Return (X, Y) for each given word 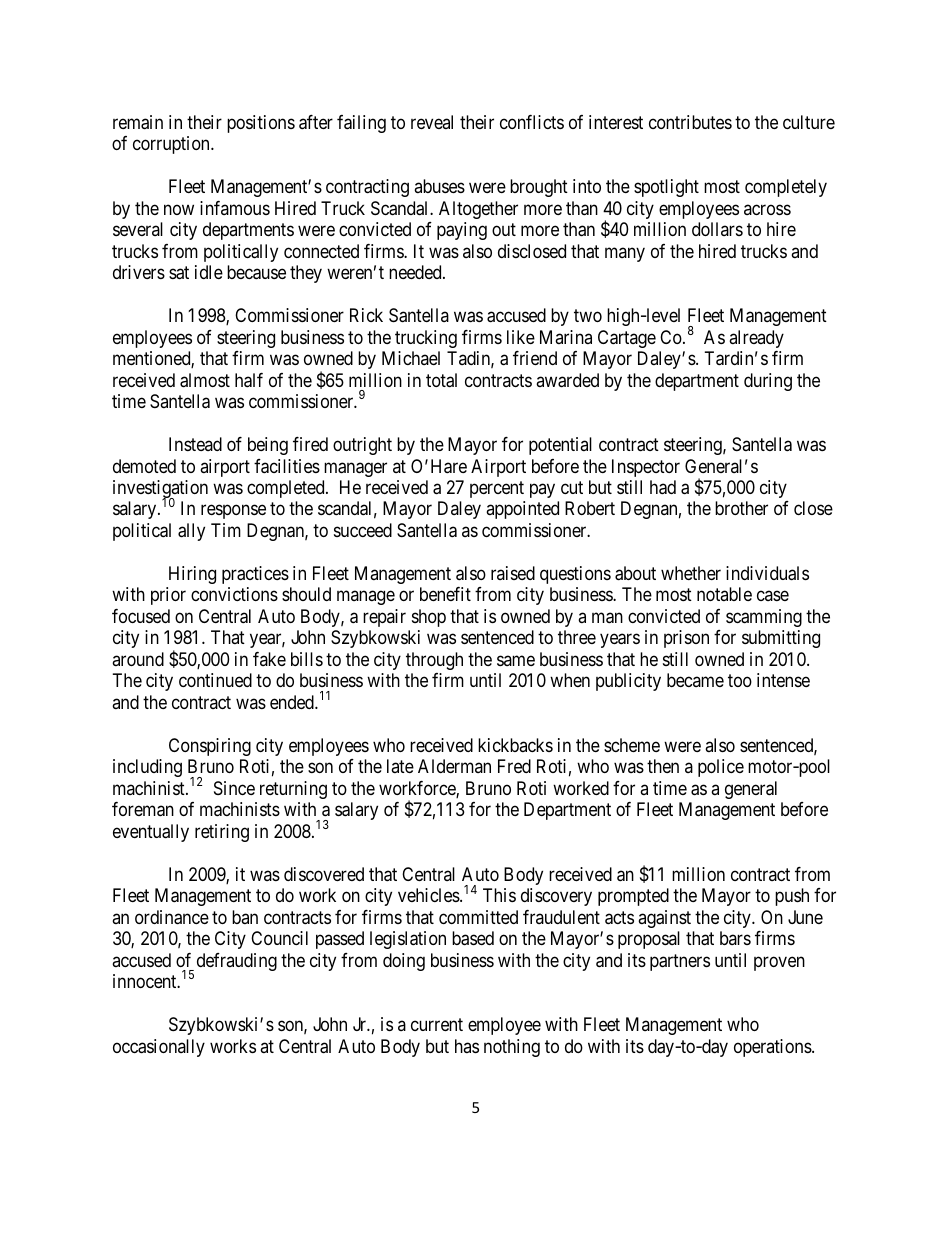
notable (724, 594)
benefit (445, 594)
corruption (172, 145)
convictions (234, 594)
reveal (432, 122)
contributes (690, 122)
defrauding (237, 962)
